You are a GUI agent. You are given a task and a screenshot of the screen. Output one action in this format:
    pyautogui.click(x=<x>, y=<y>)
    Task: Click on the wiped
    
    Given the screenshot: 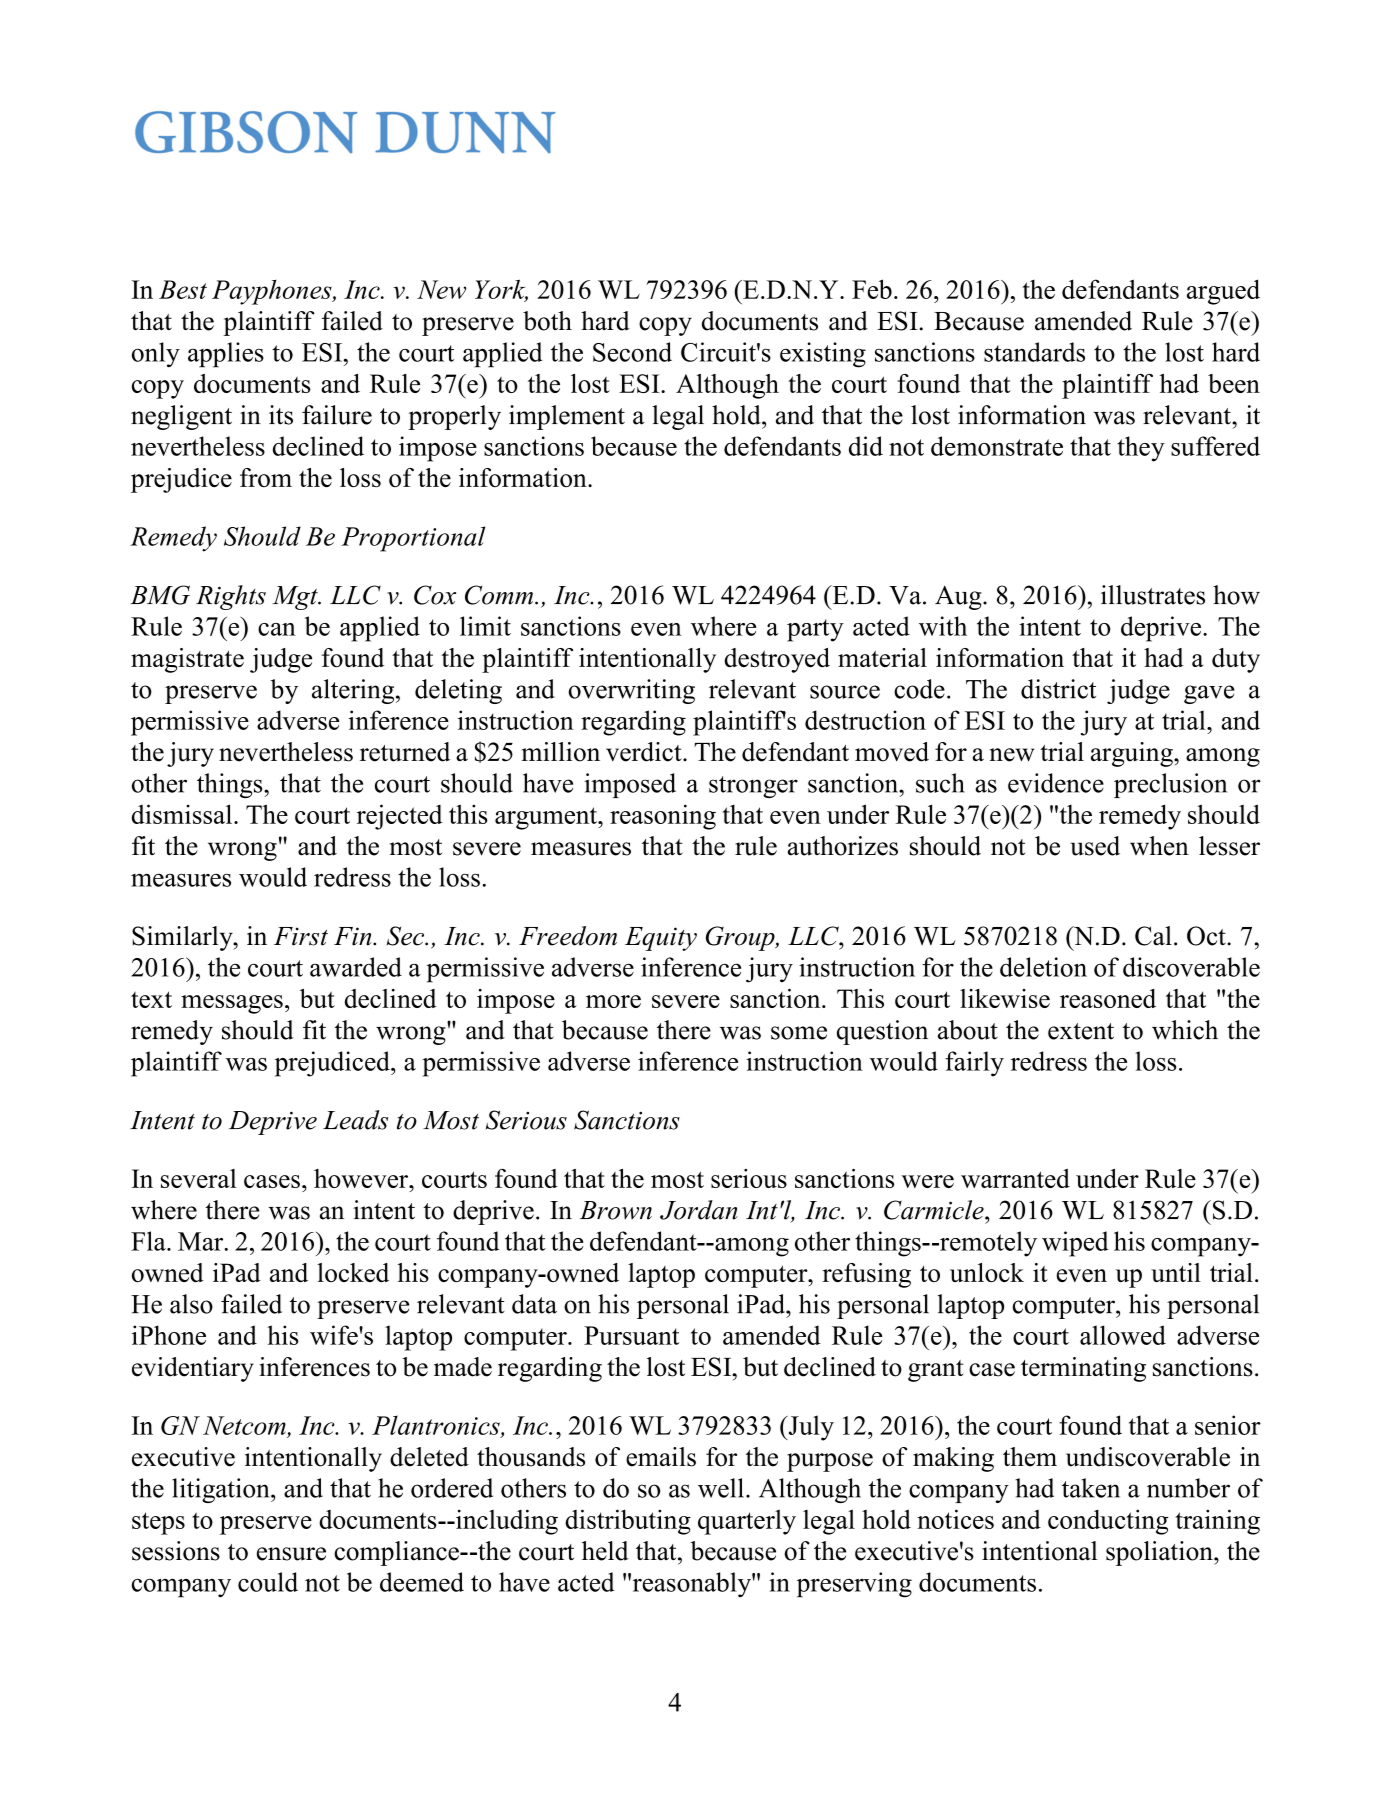 What is the action you would take?
    pyautogui.click(x=1075, y=1244)
